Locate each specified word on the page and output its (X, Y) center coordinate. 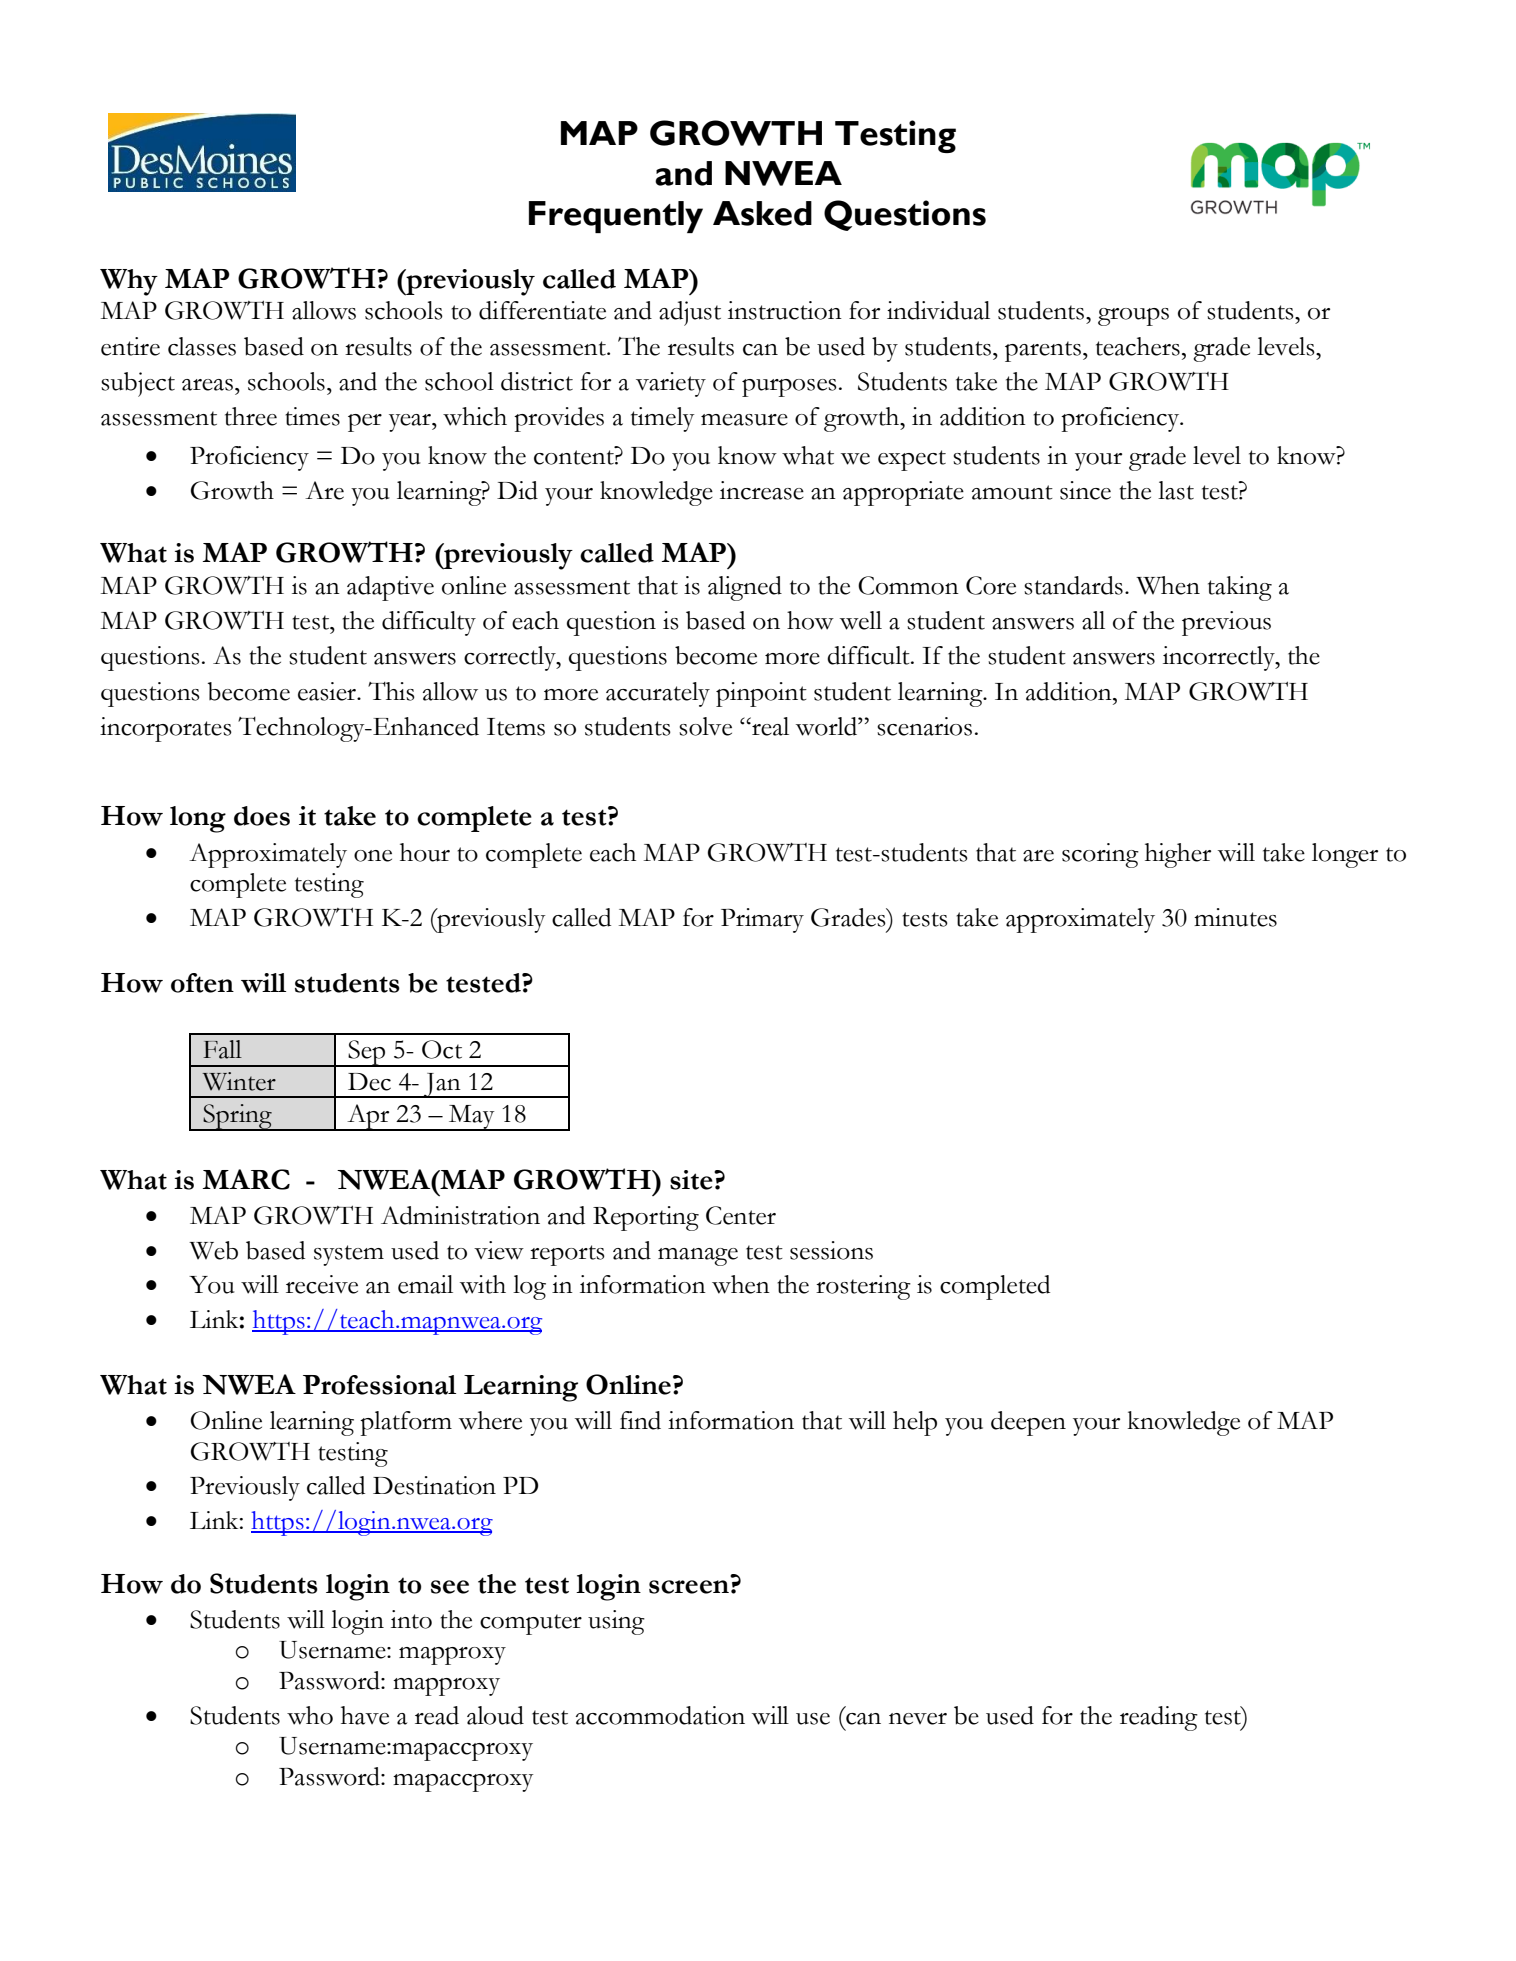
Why (129, 282)
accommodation (660, 1715)
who (310, 1715)
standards (1073, 585)
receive (322, 1284)
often (202, 983)
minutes (1235, 917)
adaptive (390, 588)
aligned (745, 588)
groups (1133, 317)
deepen (1028, 1423)
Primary (762, 920)
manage (698, 1257)
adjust (690, 313)
